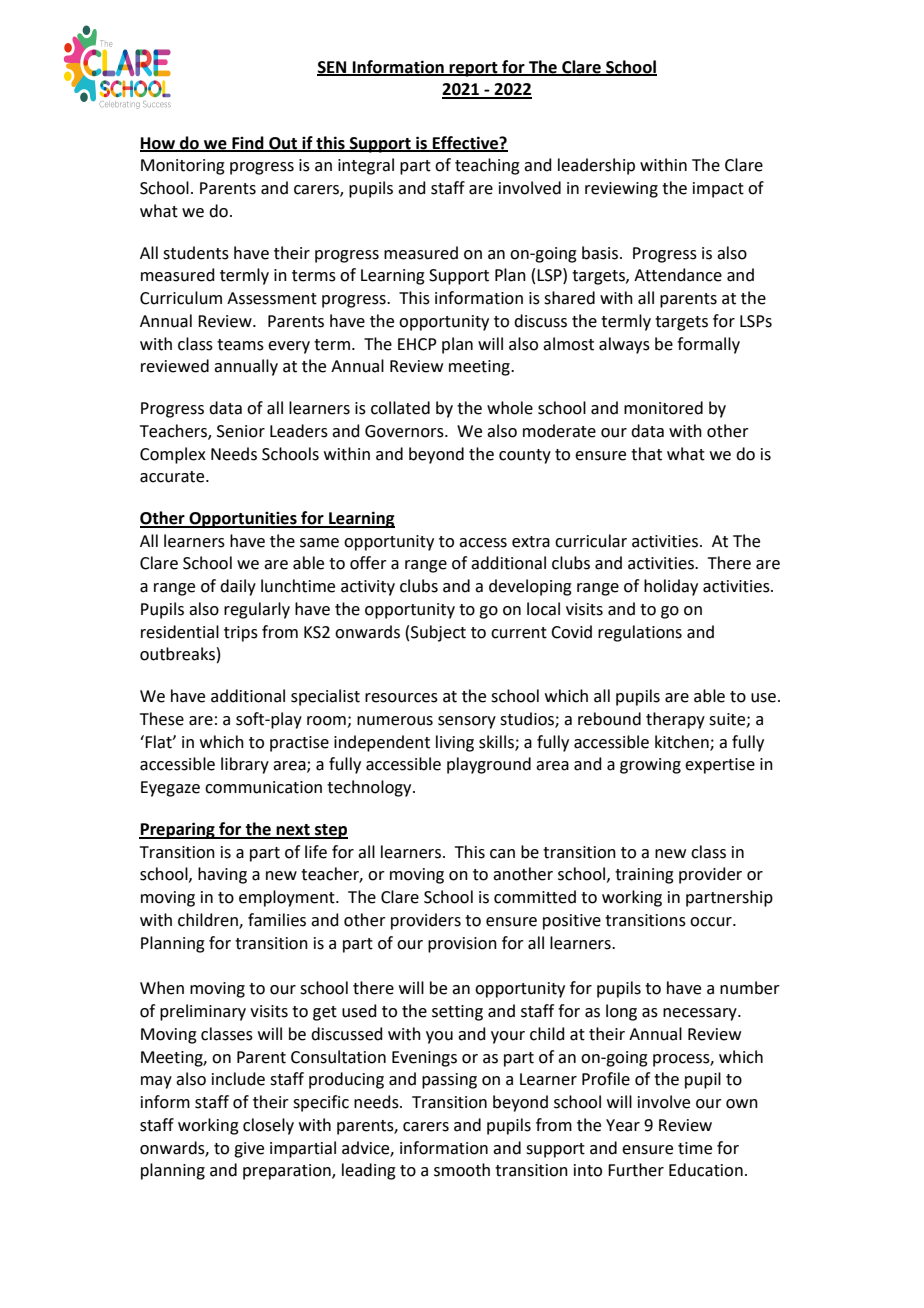 Image resolution: width=924 pixels, height=1308 pixels. Describe the element at coordinates (241, 634) in the screenshot. I see `trips` at that location.
